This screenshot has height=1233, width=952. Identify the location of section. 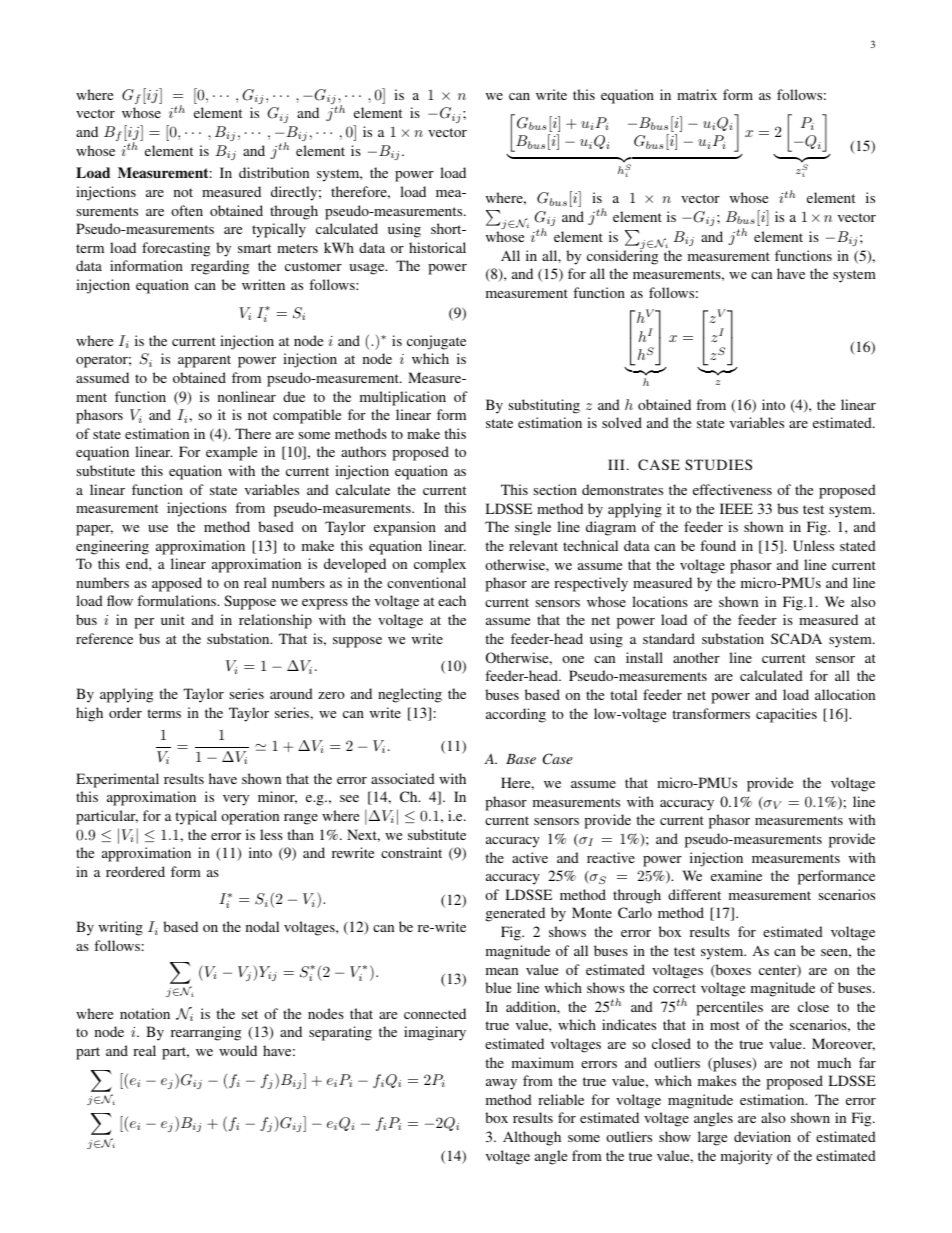
(555, 489).
